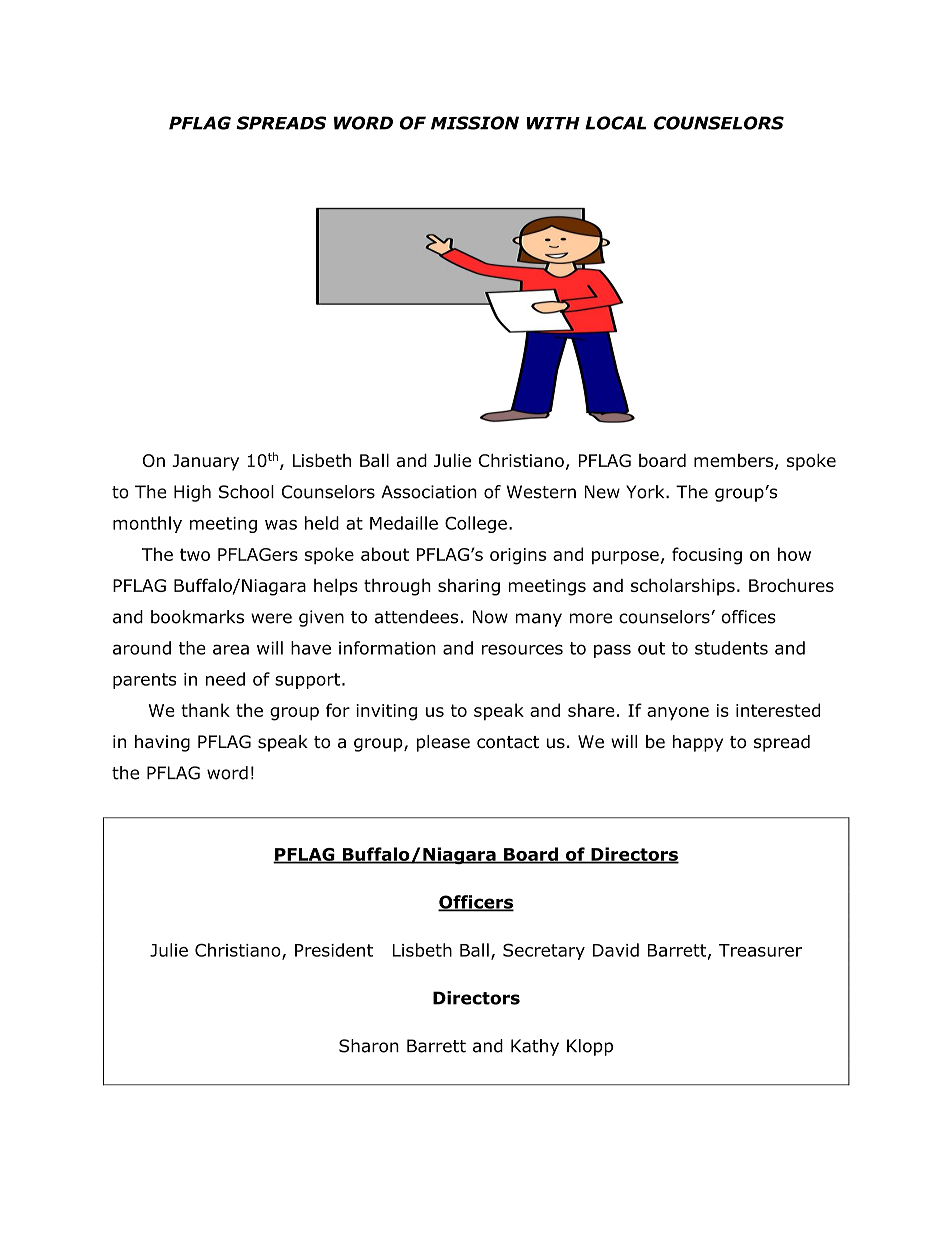 The width and height of the document is (952, 1233). What do you see at coordinates (535, 1047) in the document?
I see `Kathy` at bounding box center [535, 1047].
